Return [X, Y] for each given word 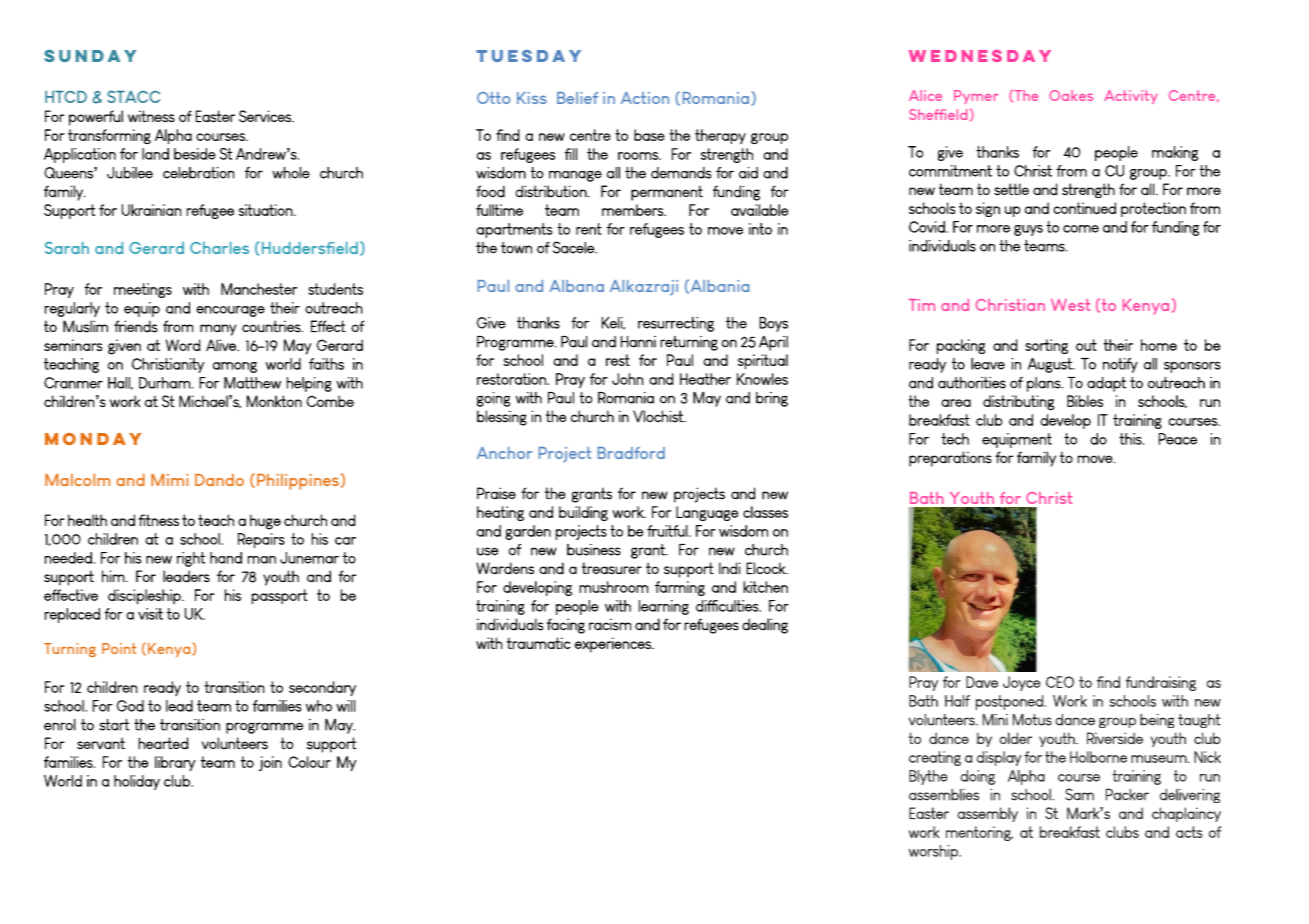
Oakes [1071, 95]
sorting [1046, 346]
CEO [1060, 682]
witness [151, 116]
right [191, 559]
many [218, 330]
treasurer [612, 568]
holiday [137, 782]
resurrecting [676, 324]
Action [645, 98]
